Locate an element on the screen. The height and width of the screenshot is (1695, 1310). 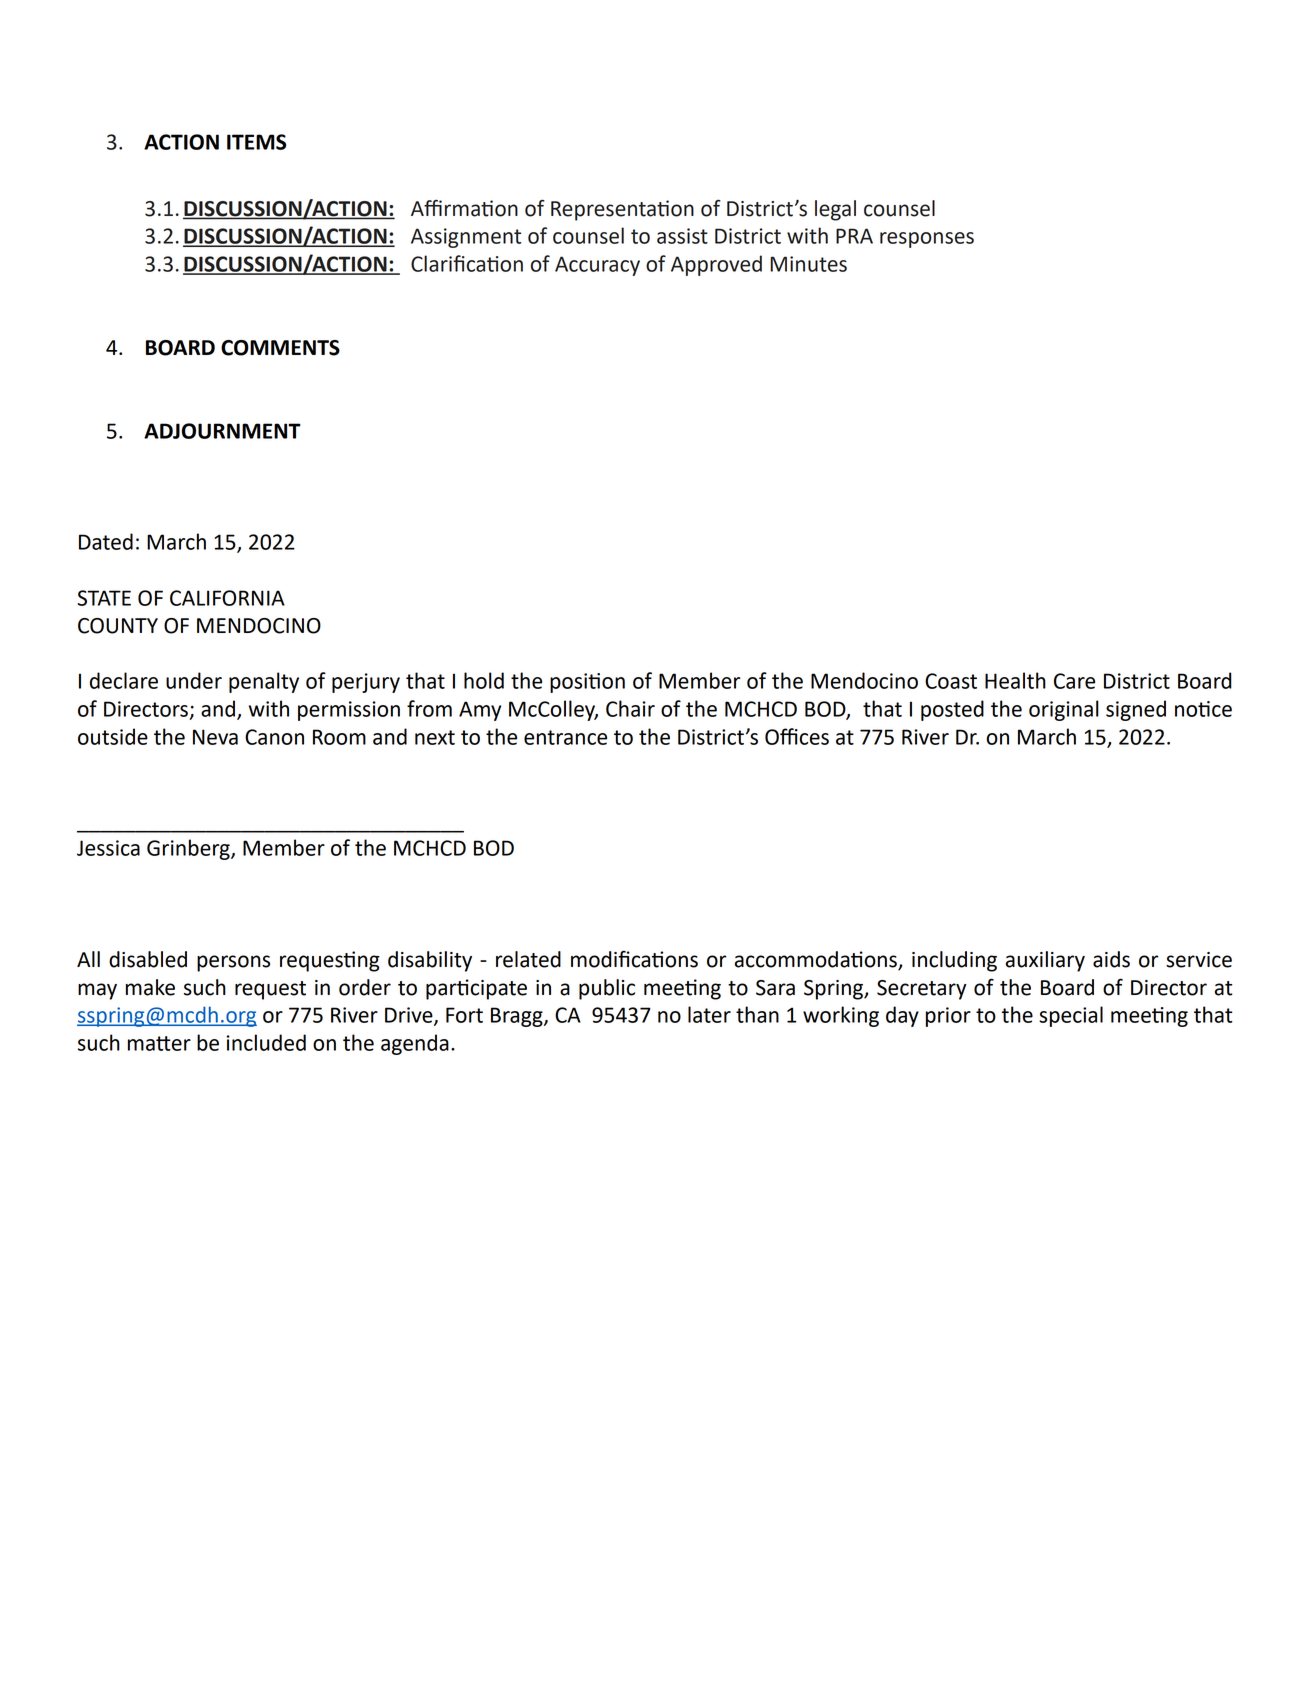
original is located at coordinates (1064, 710).
